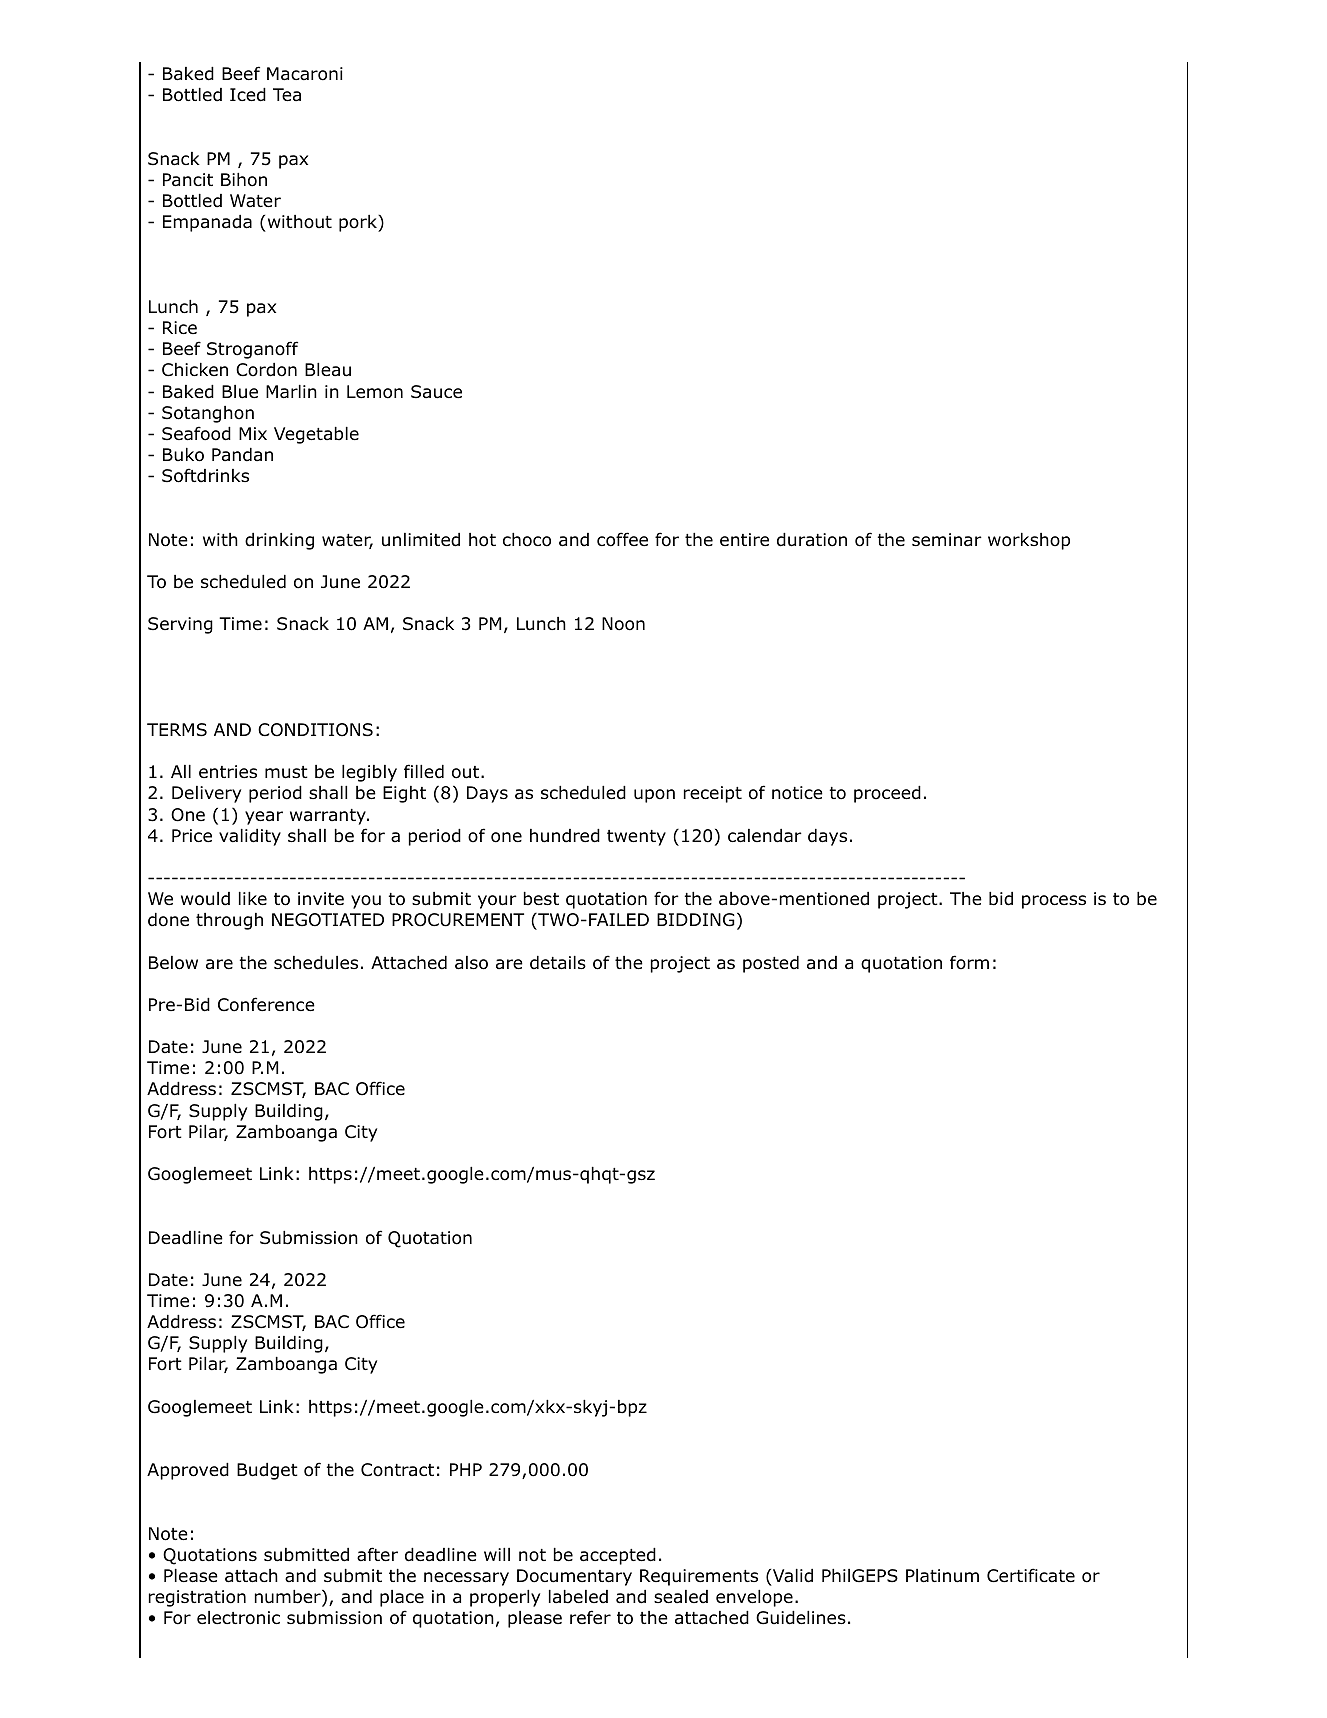  Describe the element at coordinates (887, 794) in the screenshot. I see `proceed` at that location.
